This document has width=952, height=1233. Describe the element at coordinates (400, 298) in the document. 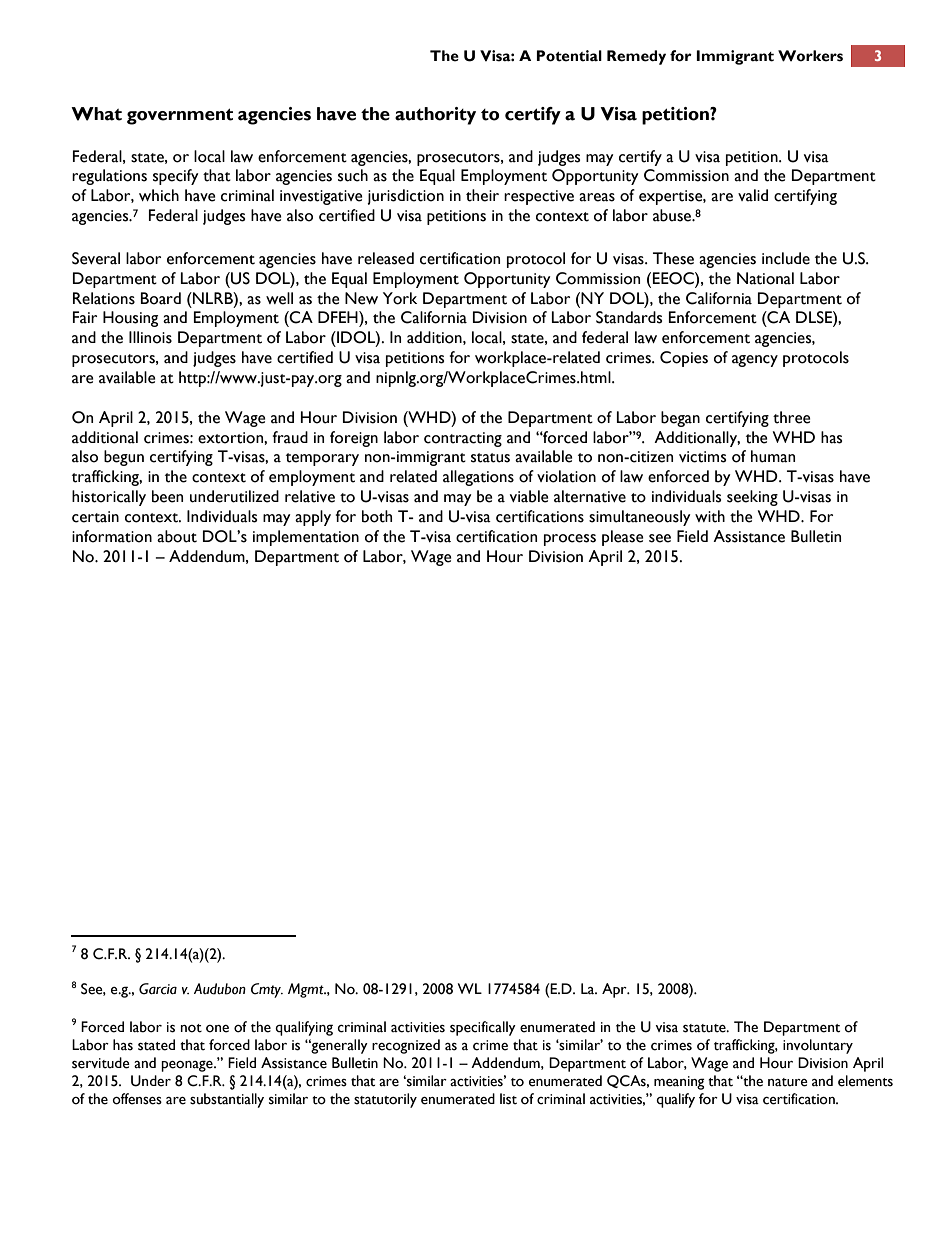

I see `York` at that location.
